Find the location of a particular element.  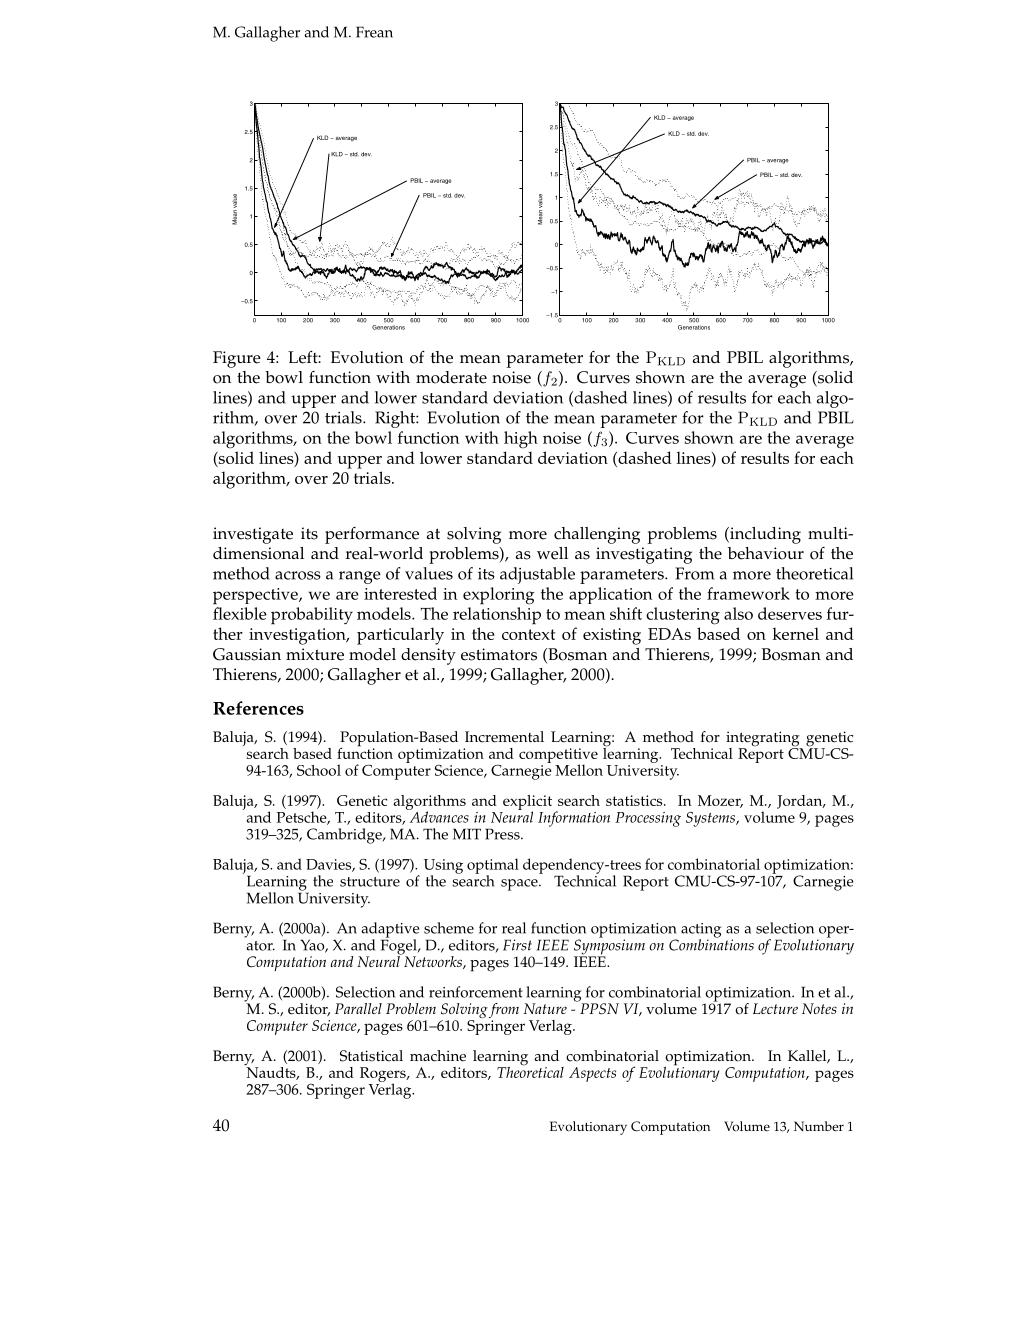

space is located at coordinates (520, 885).
